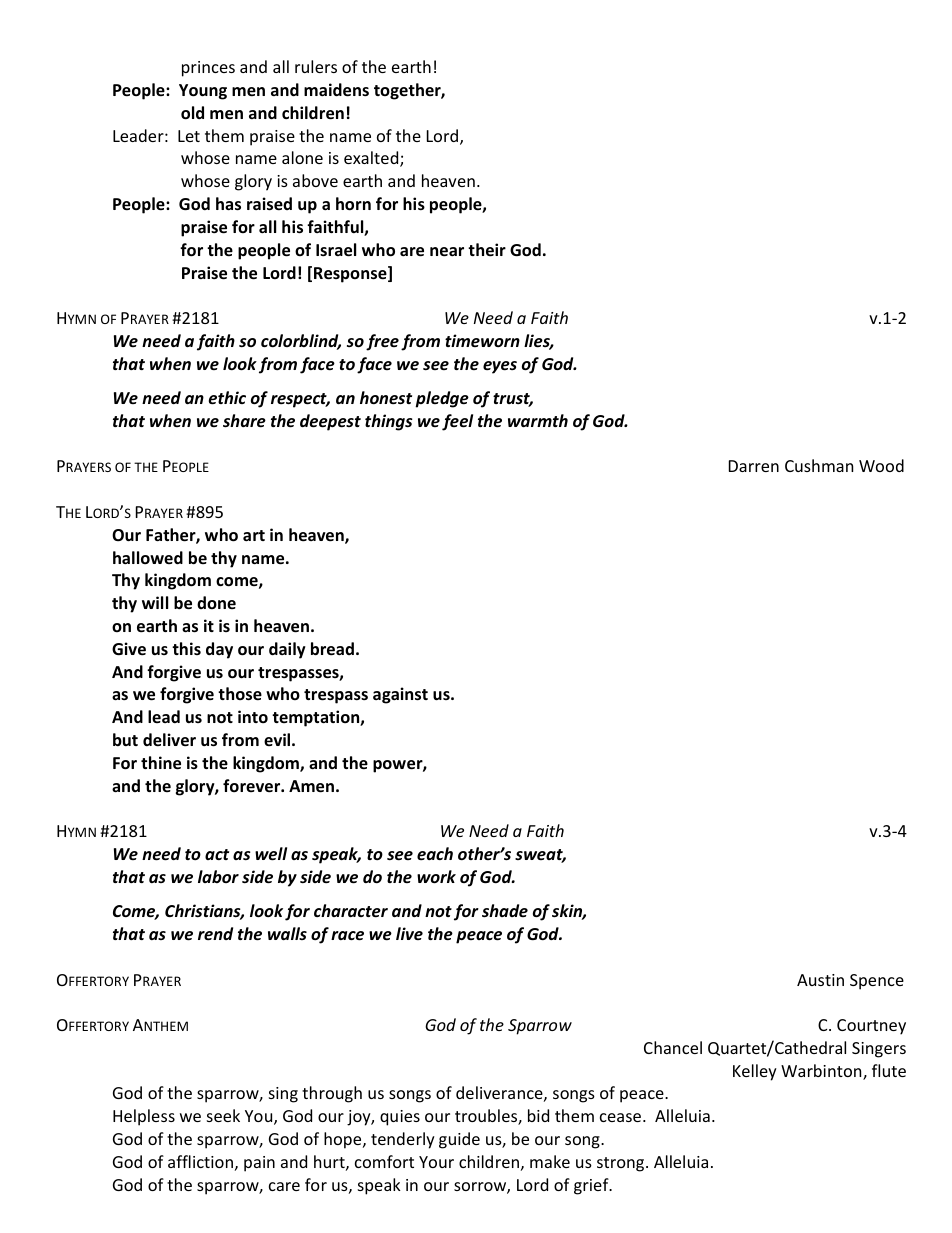 The height and width of the page is (1233, 952). I want to click on each, so click(435, 853).
